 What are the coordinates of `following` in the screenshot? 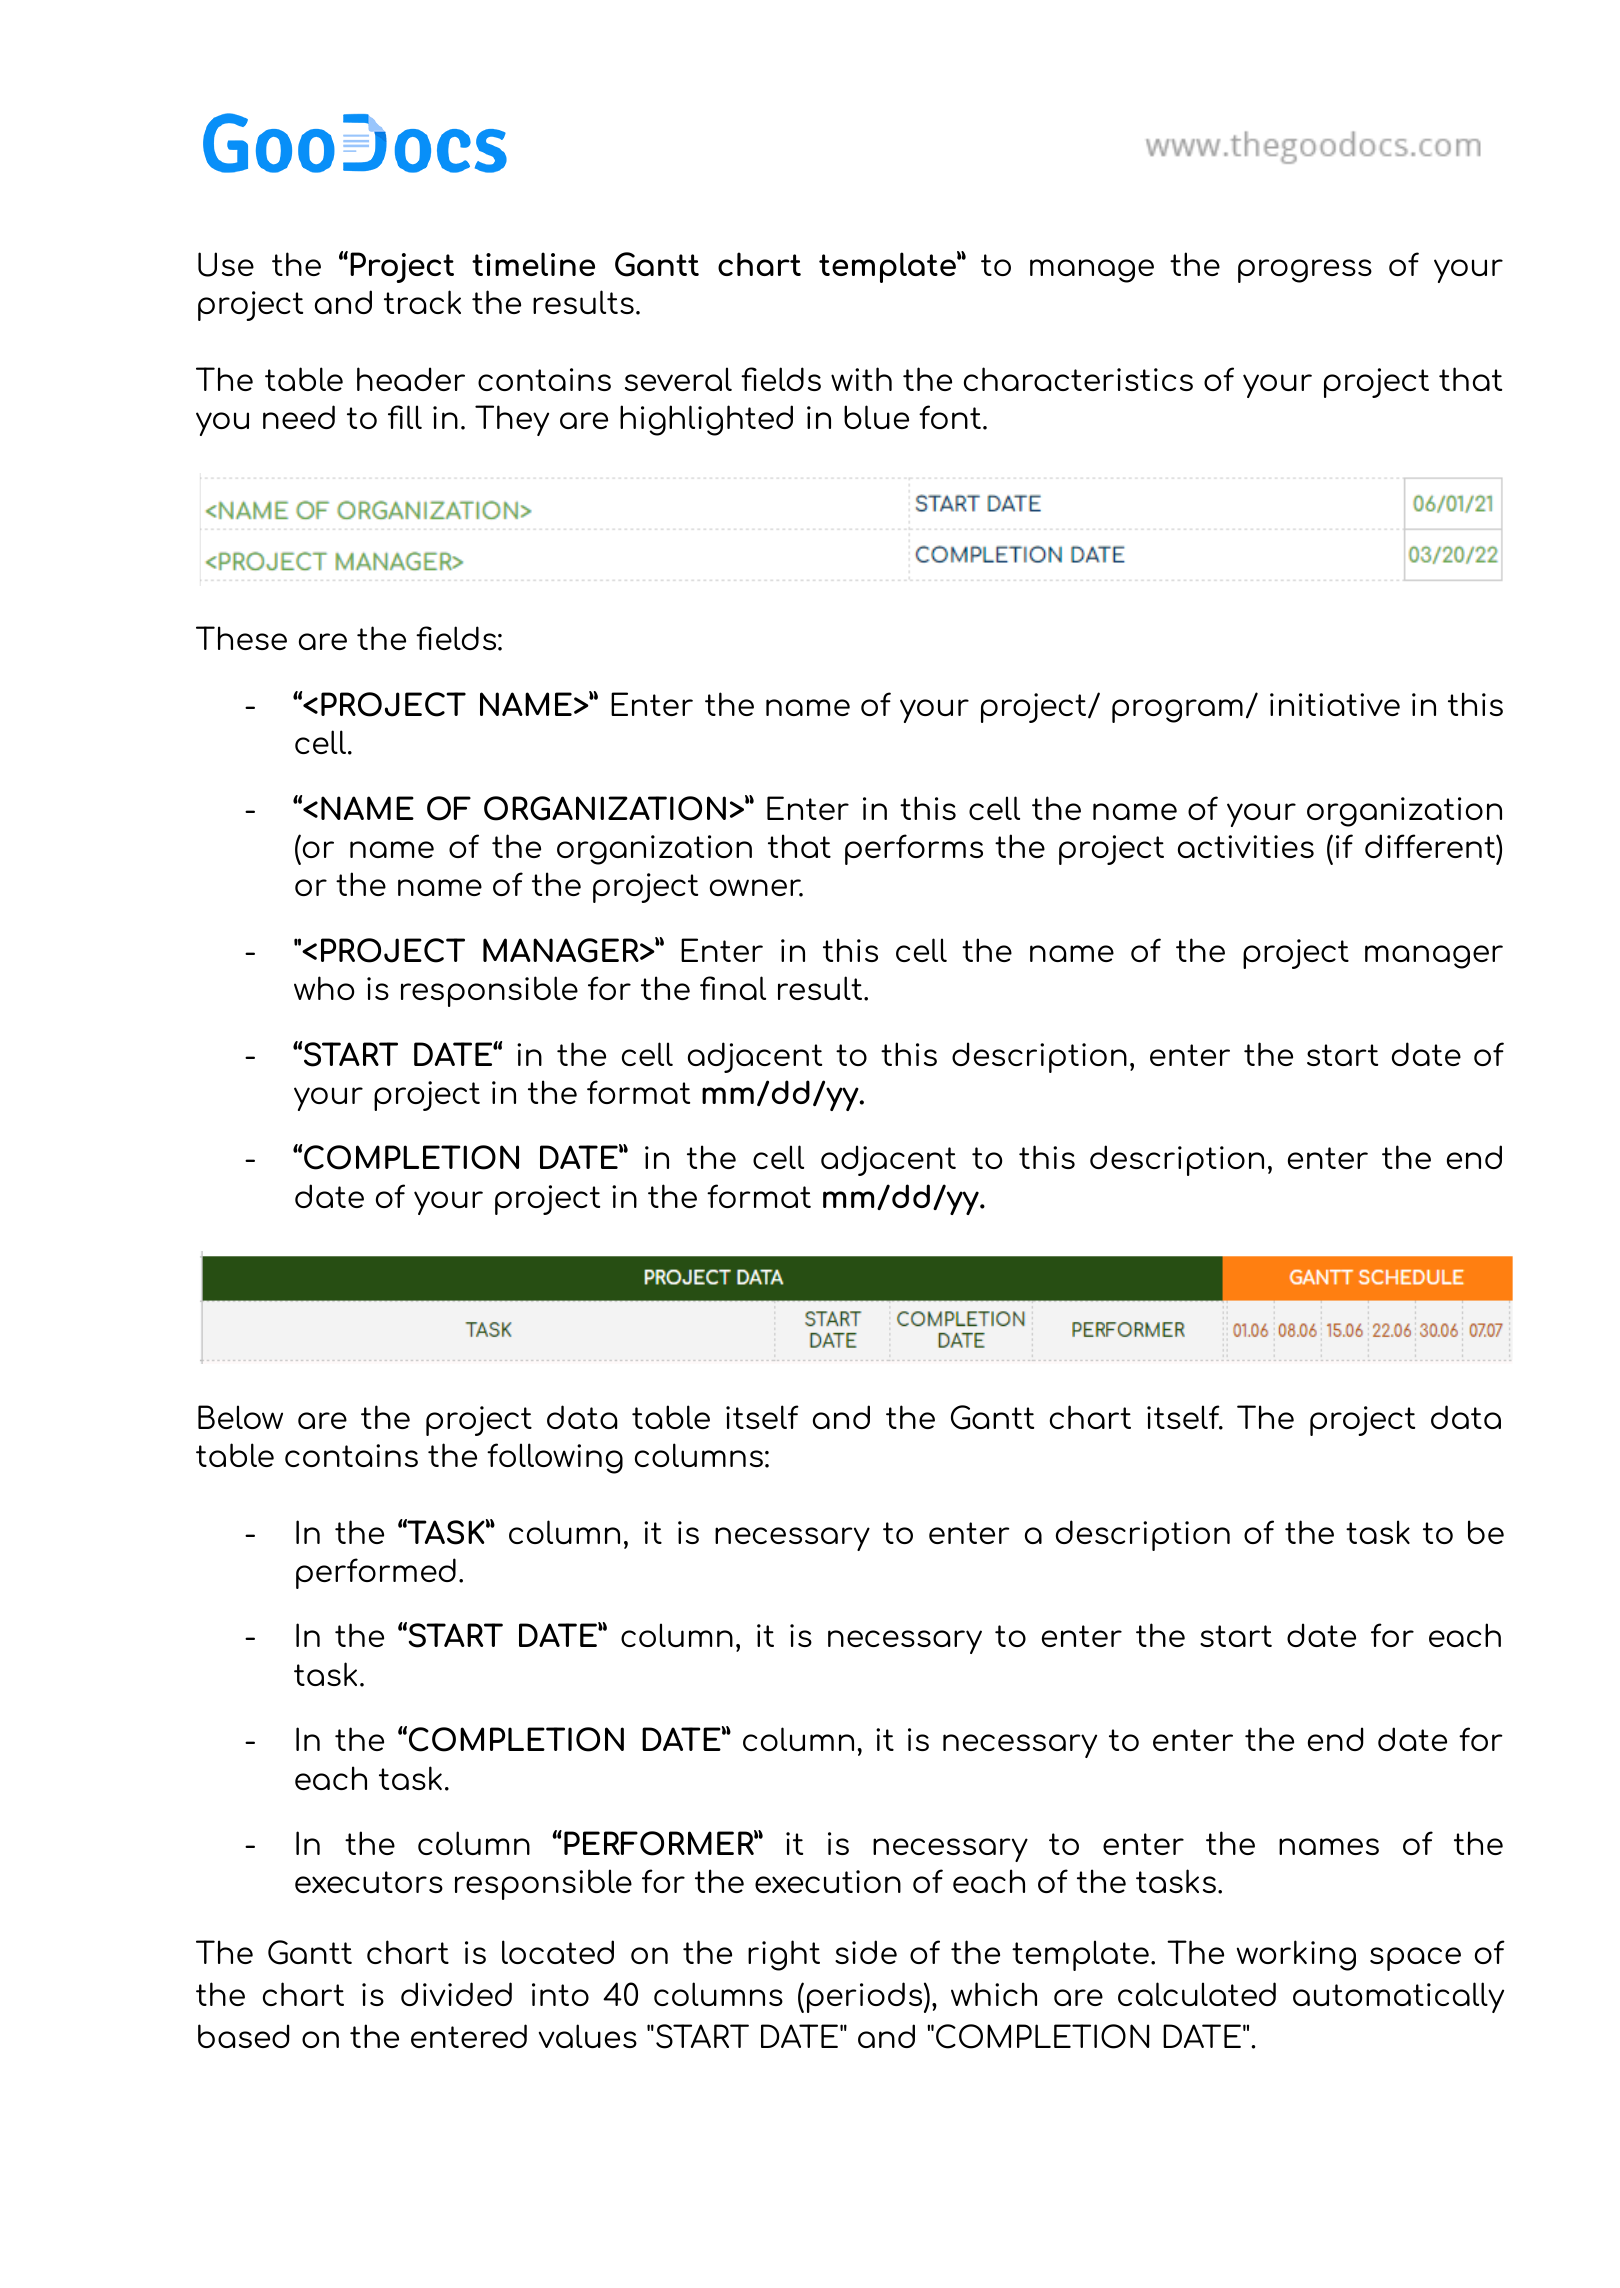 It's located at (555, 1458).
